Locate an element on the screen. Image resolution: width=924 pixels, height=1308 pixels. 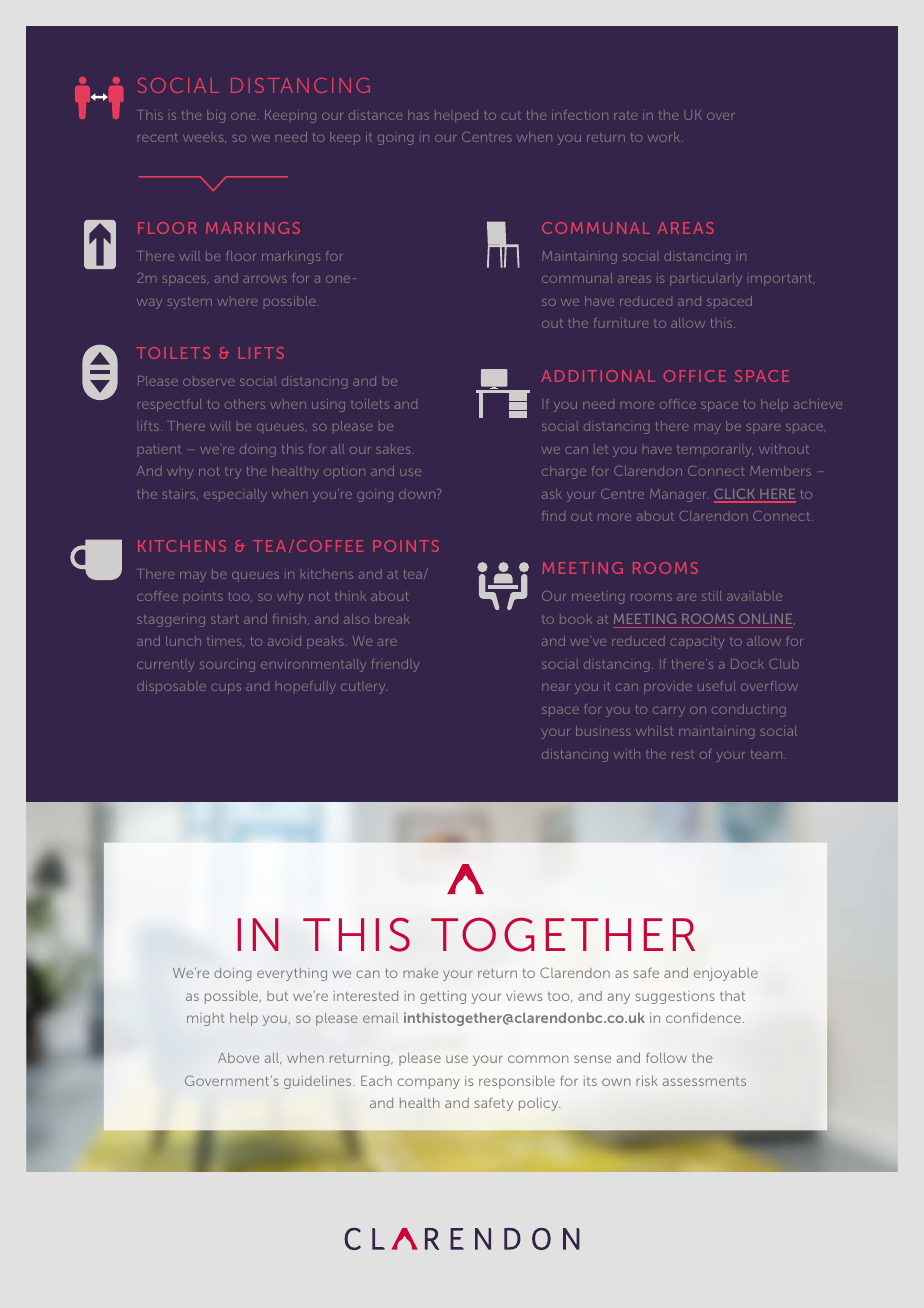
rate is located at coordinates (625, 115).
